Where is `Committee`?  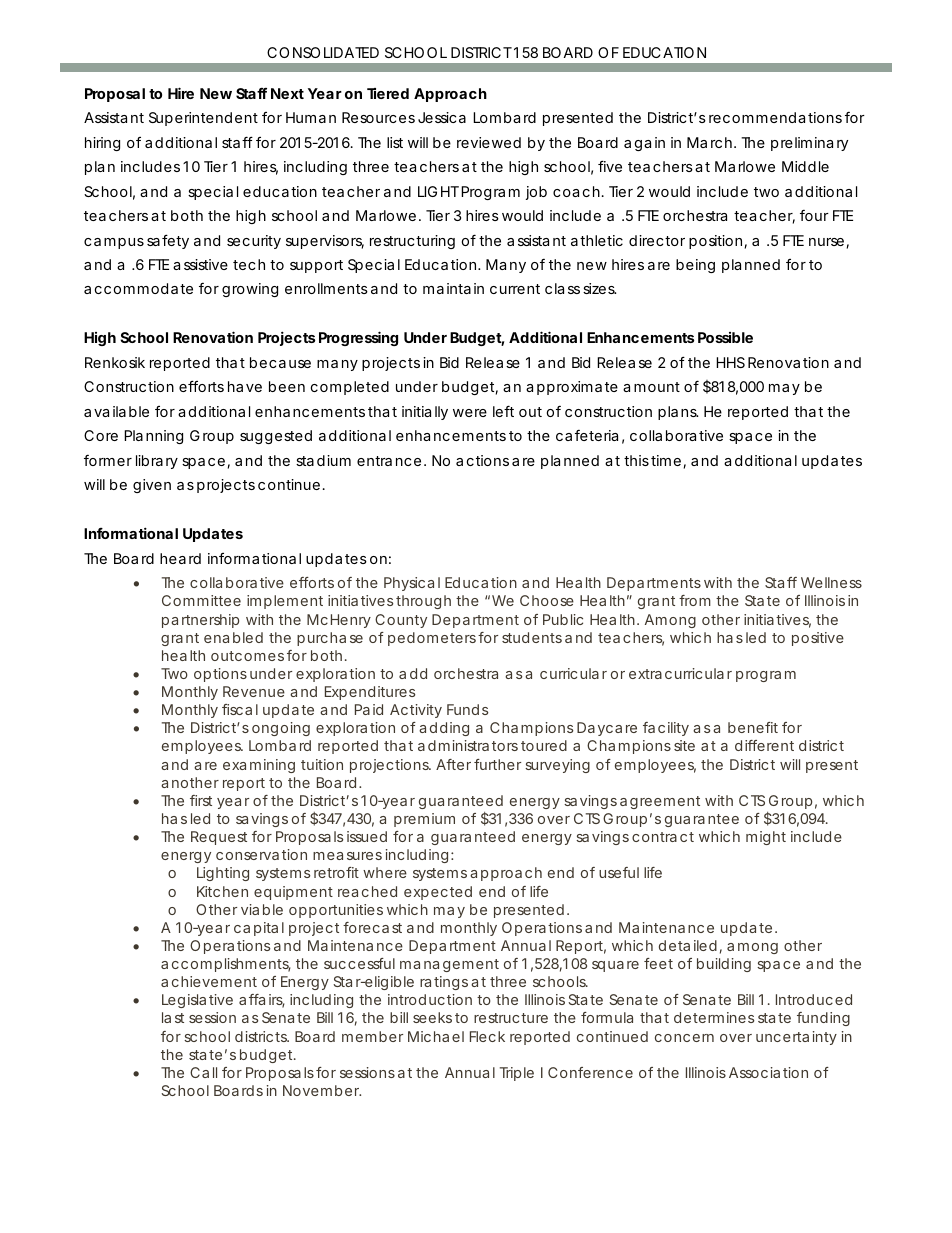
Committee is located at coordinates (201, 600).
